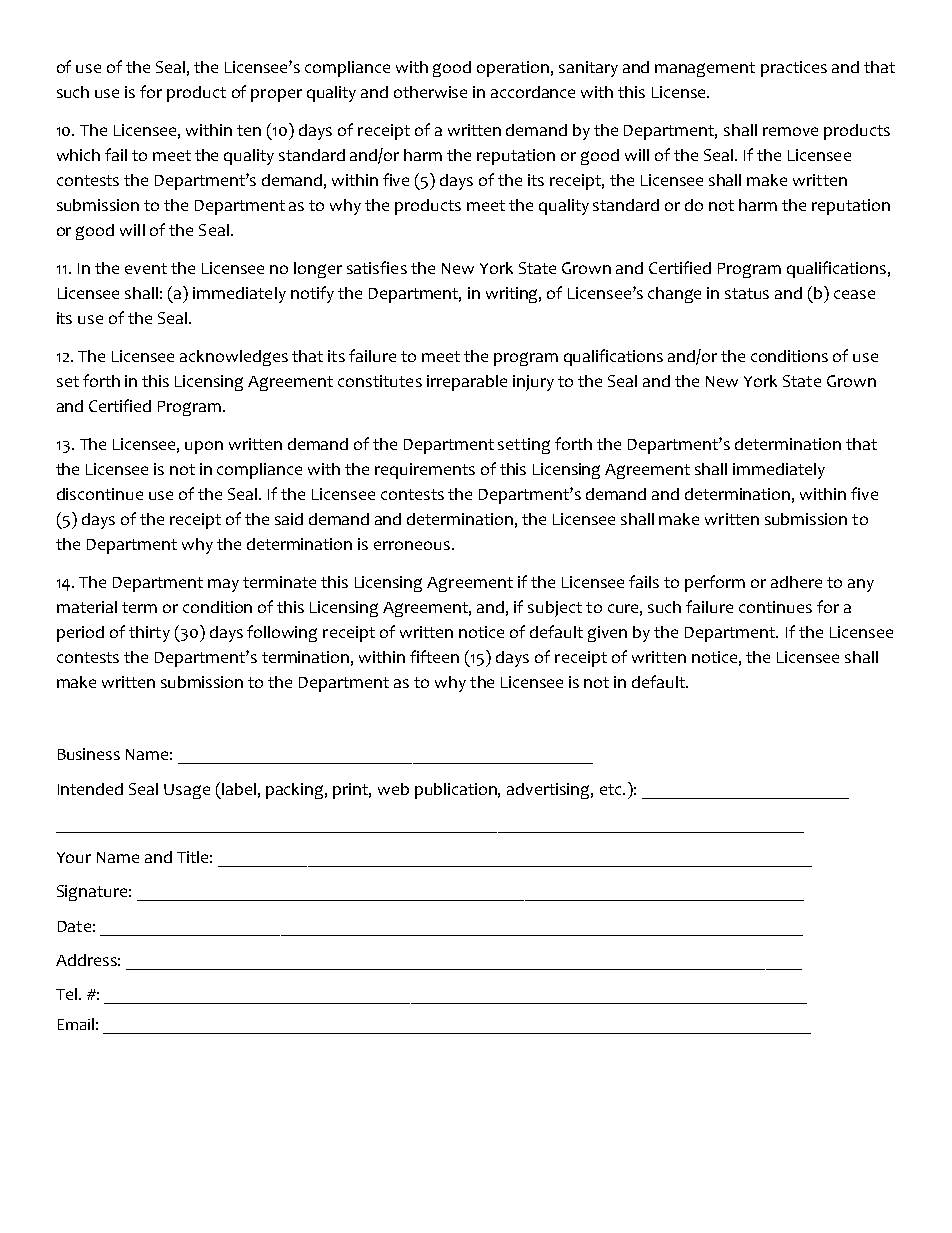  I want to click on etc, so click(612, 789).
